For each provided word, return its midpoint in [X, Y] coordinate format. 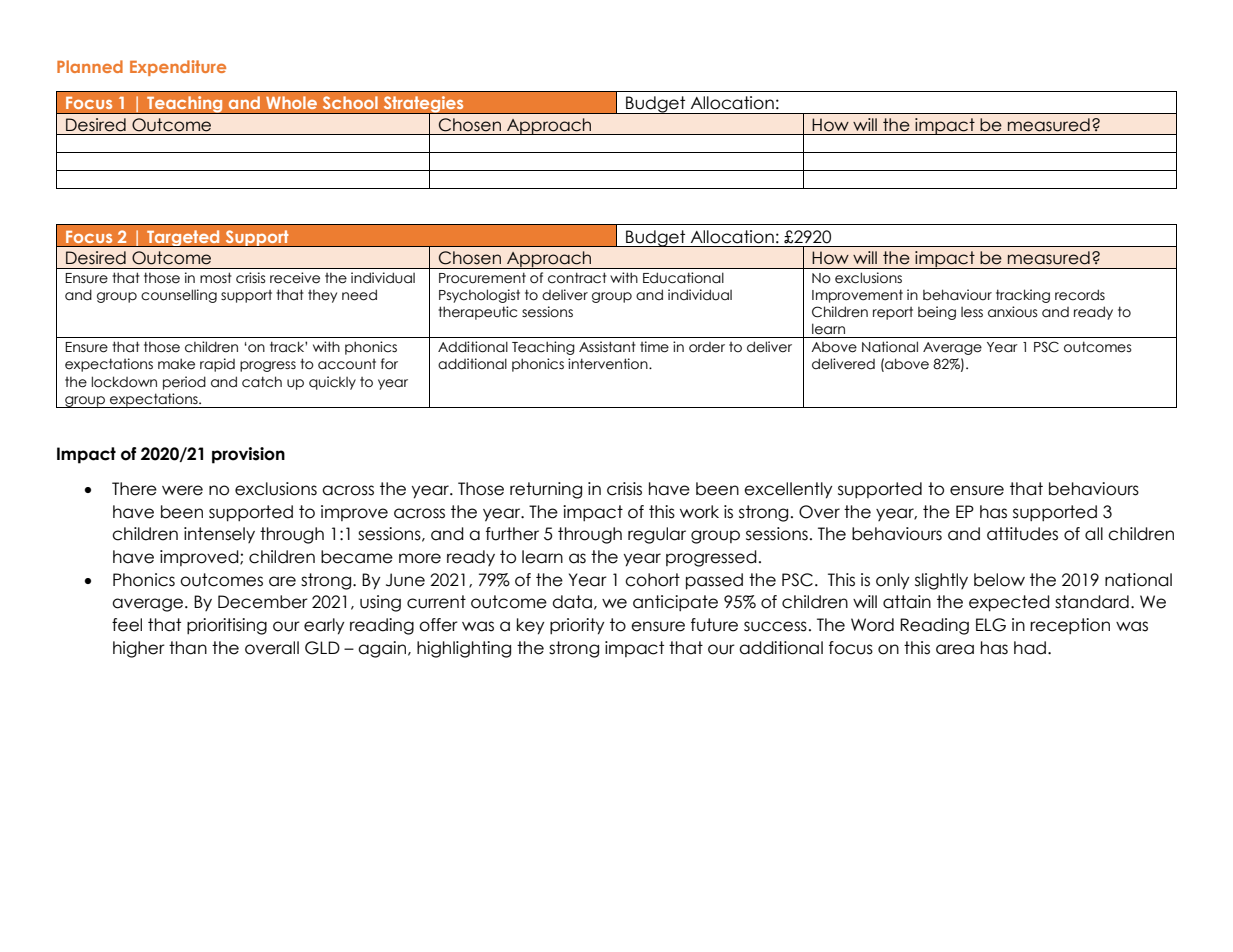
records [1080, 295]
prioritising [227, 626]
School [350, 102]
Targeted [183, 239]
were [182, 490]
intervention [609, 364]
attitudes [1022, 534]
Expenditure [178, 68]
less [972, 312]
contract [577, 278]
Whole [291, 102]
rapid [217, 365]
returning [546, 490]
